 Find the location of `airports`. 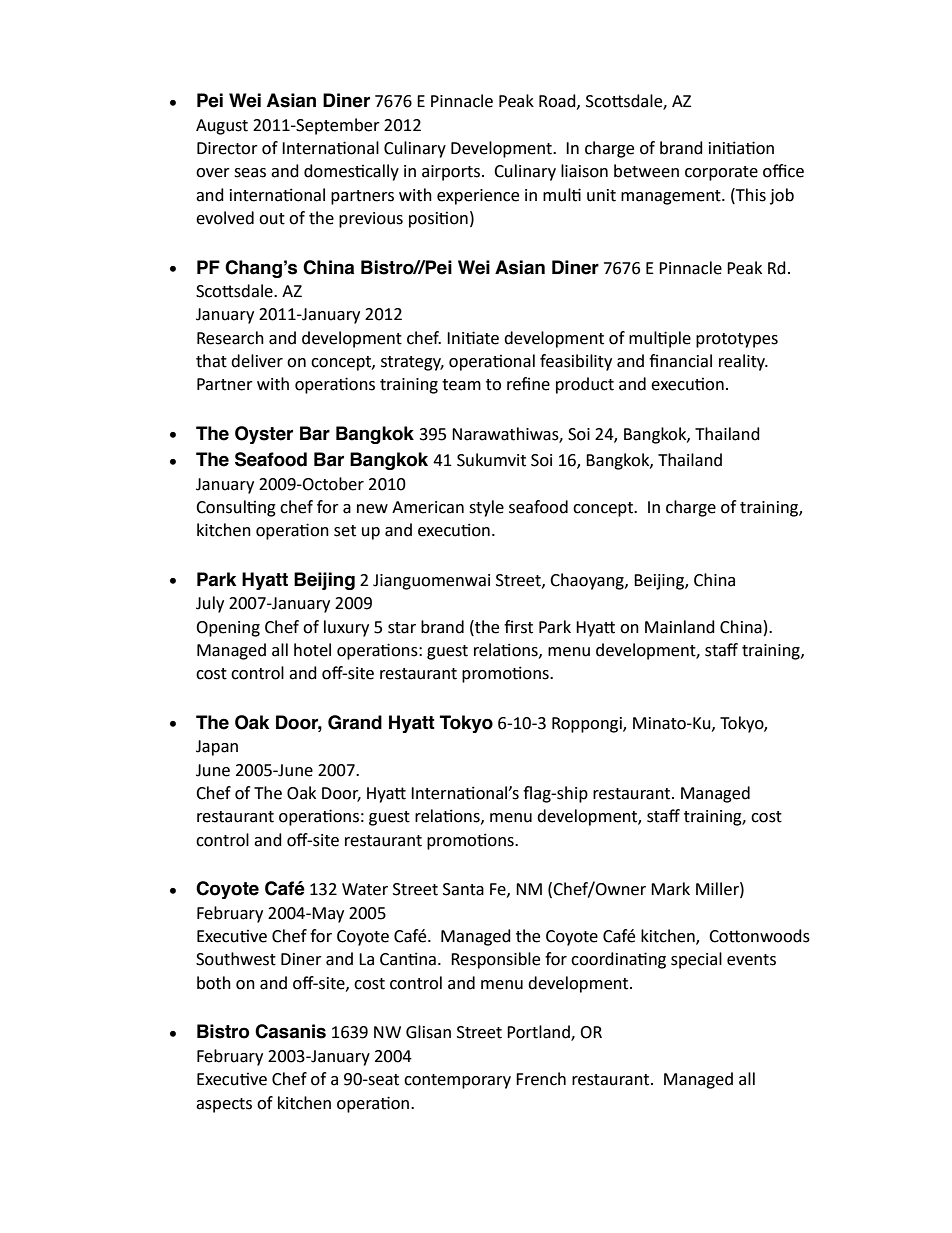

airports is located at coordinates (452, 173).
